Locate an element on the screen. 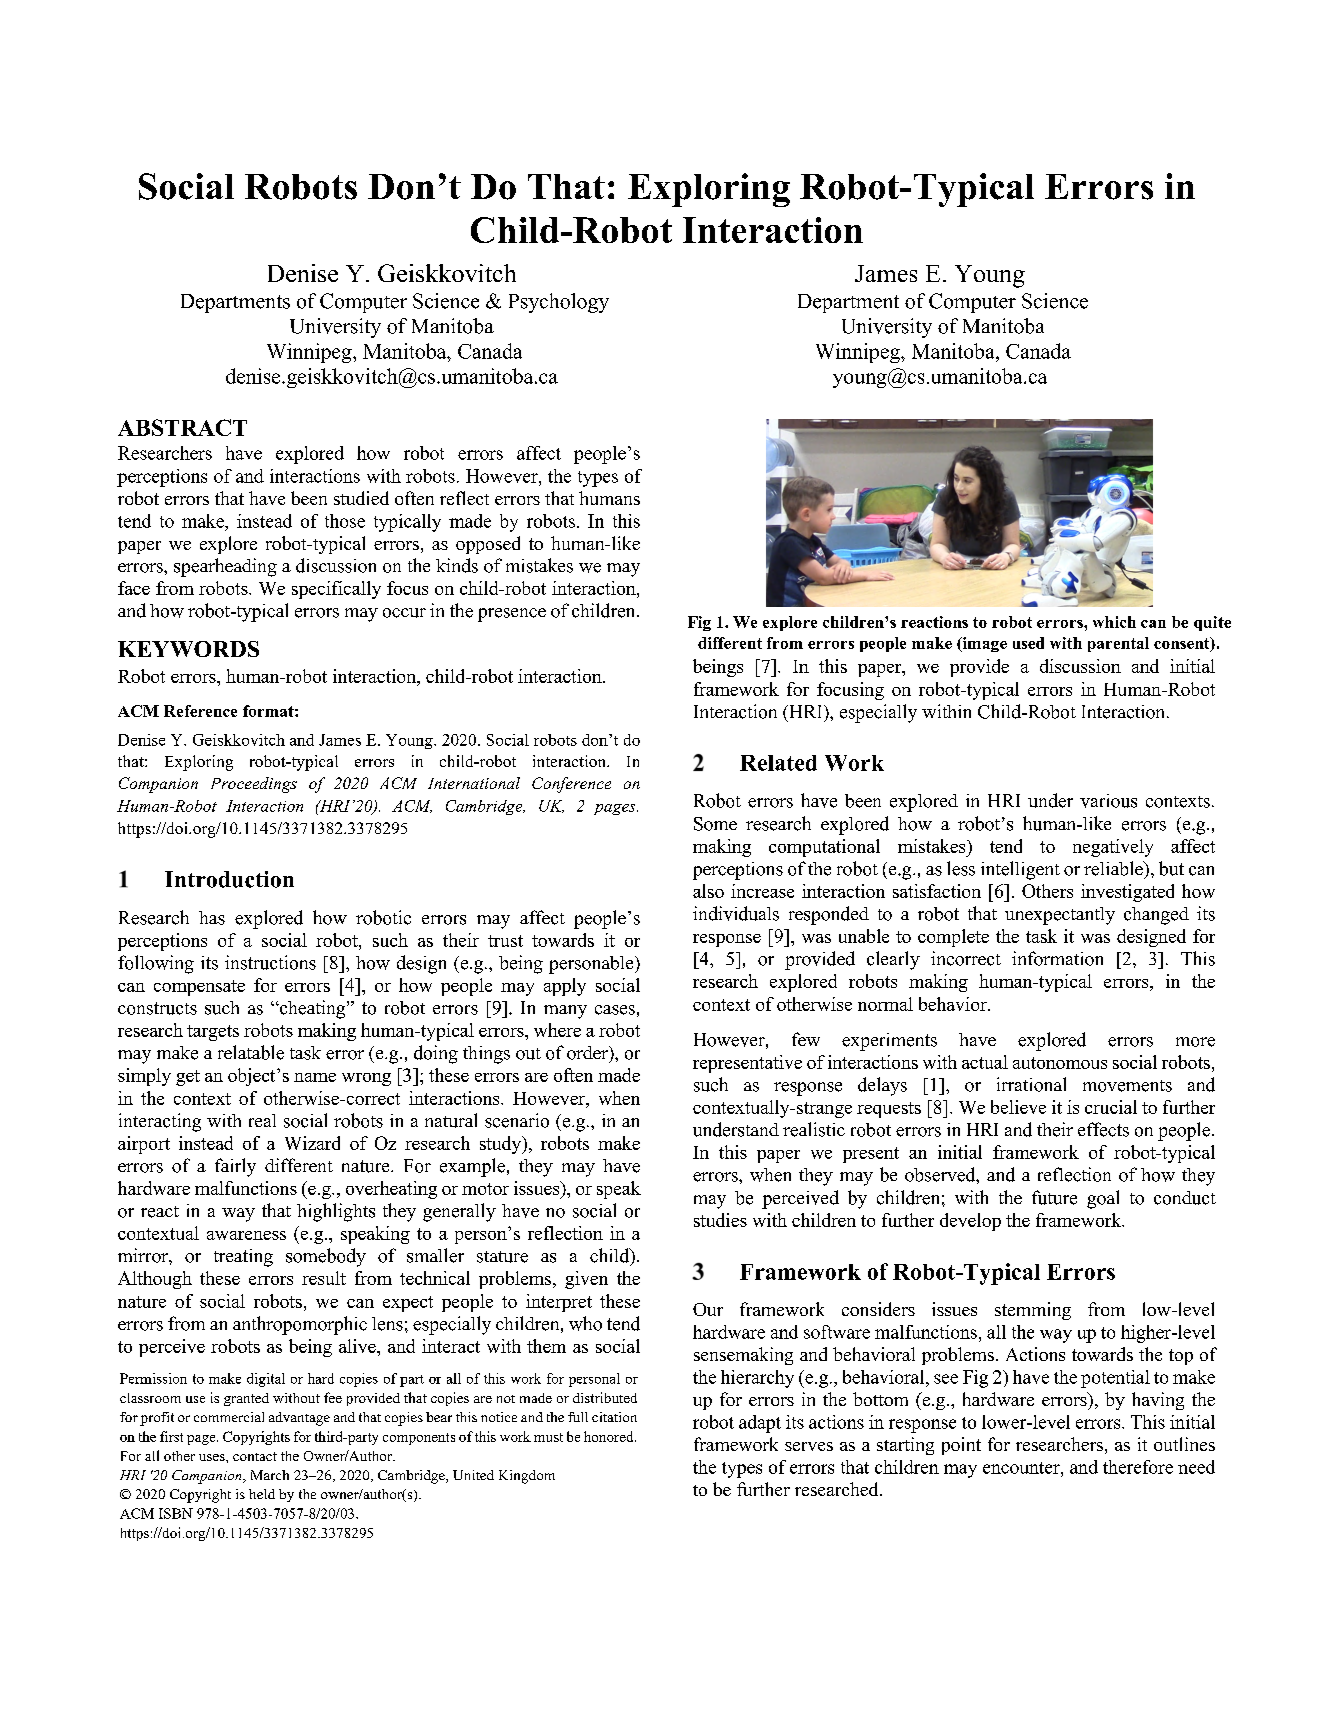 The image size is (1333, 1726). has is located at coordinates (212, 918).
